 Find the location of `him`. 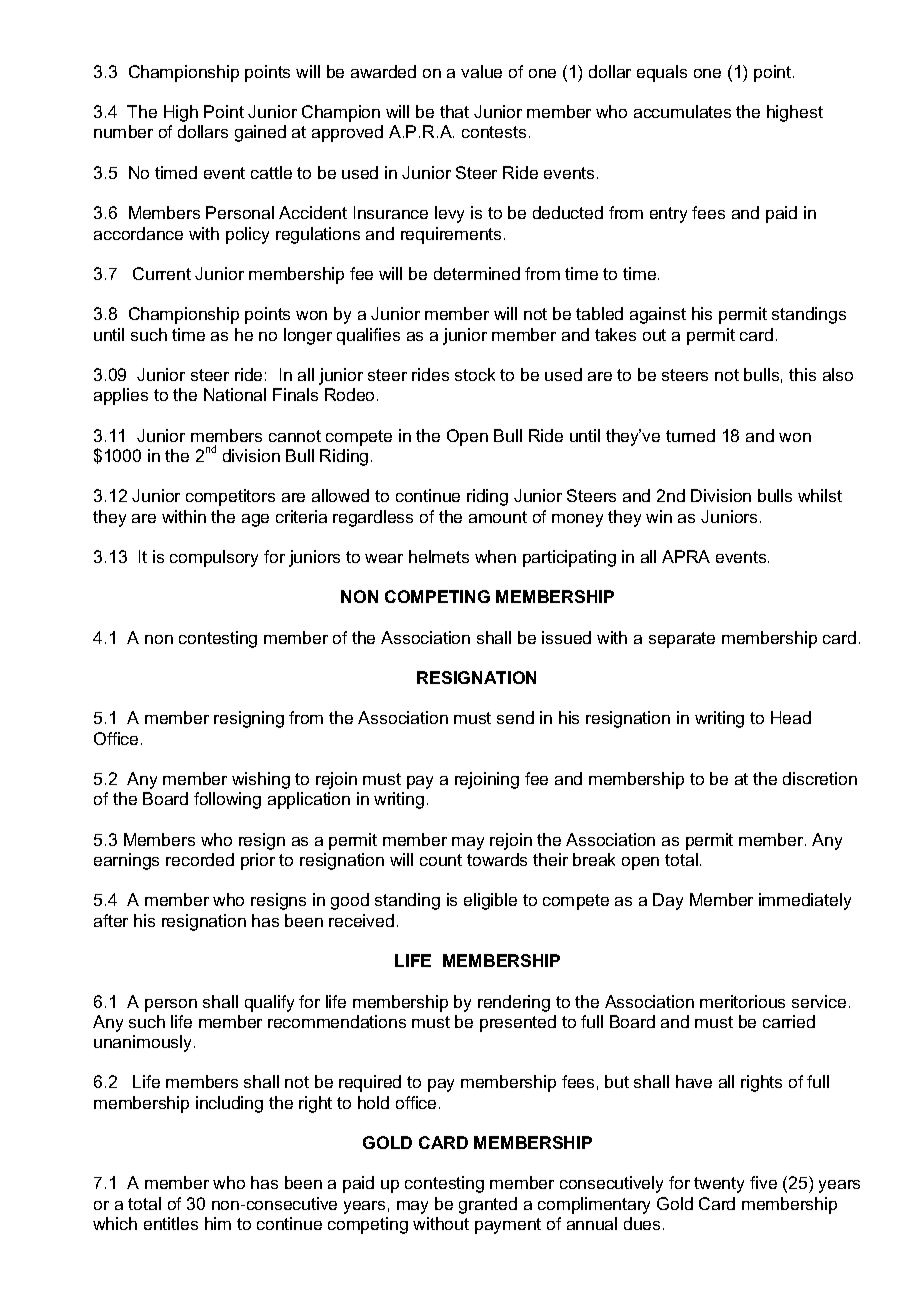

him is located at coordinates (218, 1223).
